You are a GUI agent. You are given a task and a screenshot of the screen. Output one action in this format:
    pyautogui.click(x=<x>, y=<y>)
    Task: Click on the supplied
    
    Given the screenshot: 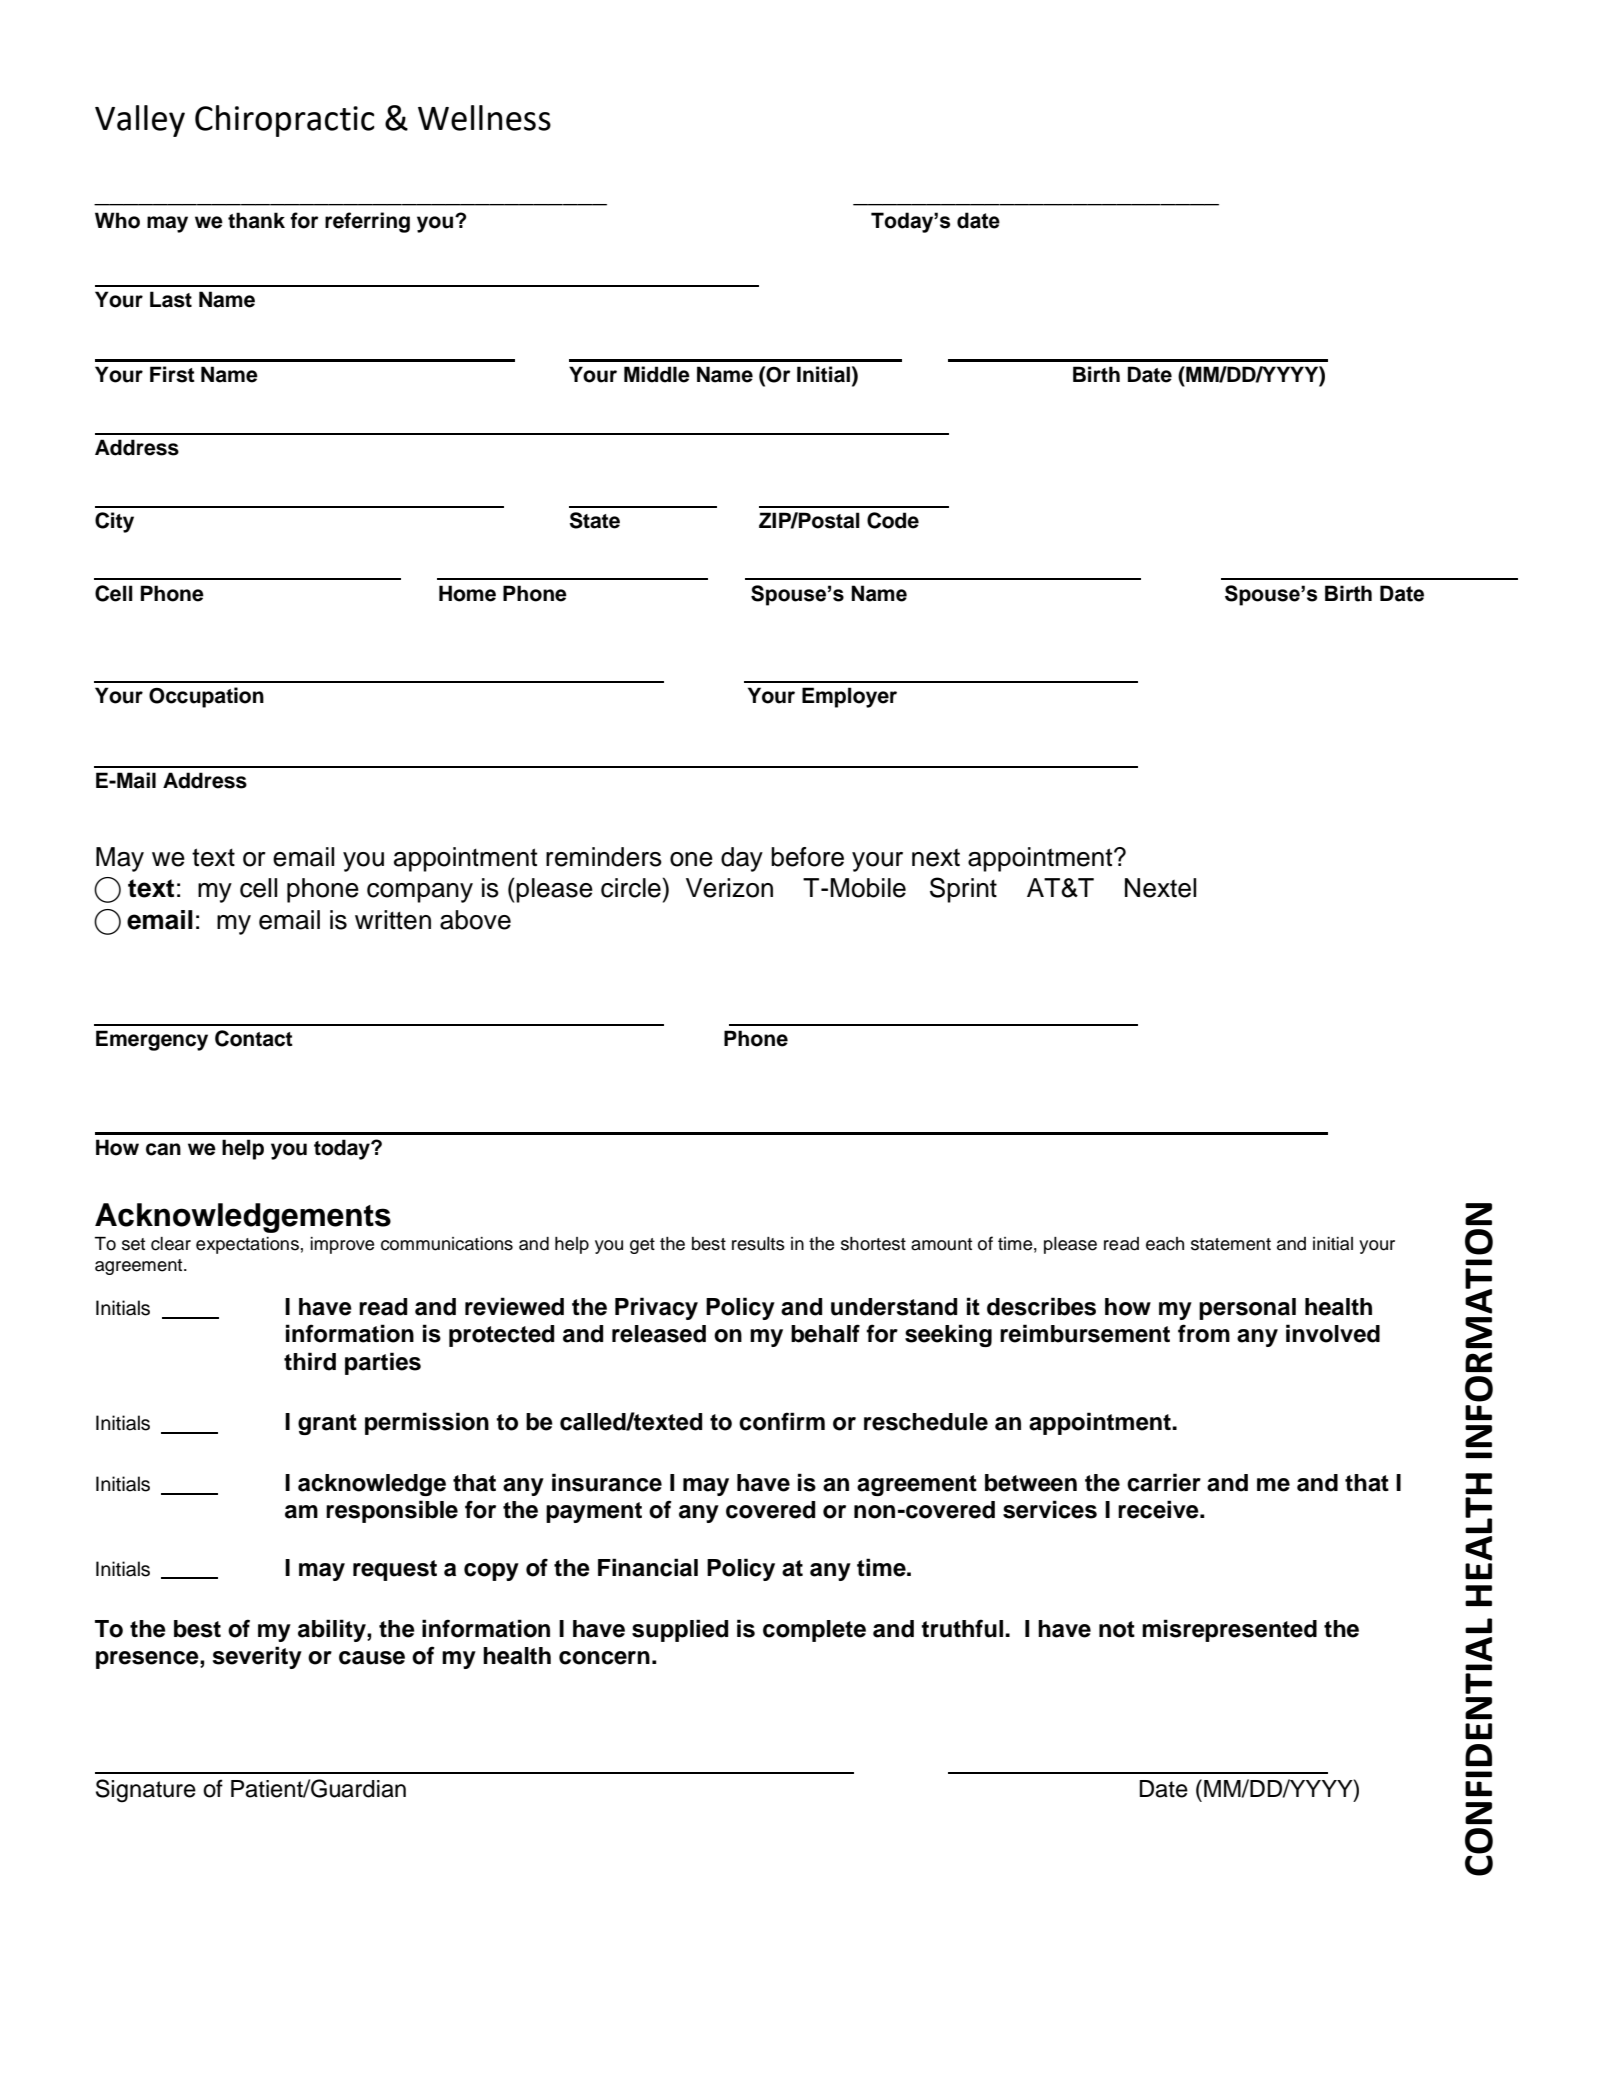 What is the action you would take?
    pyautogui.click(x=680, y=1630)
